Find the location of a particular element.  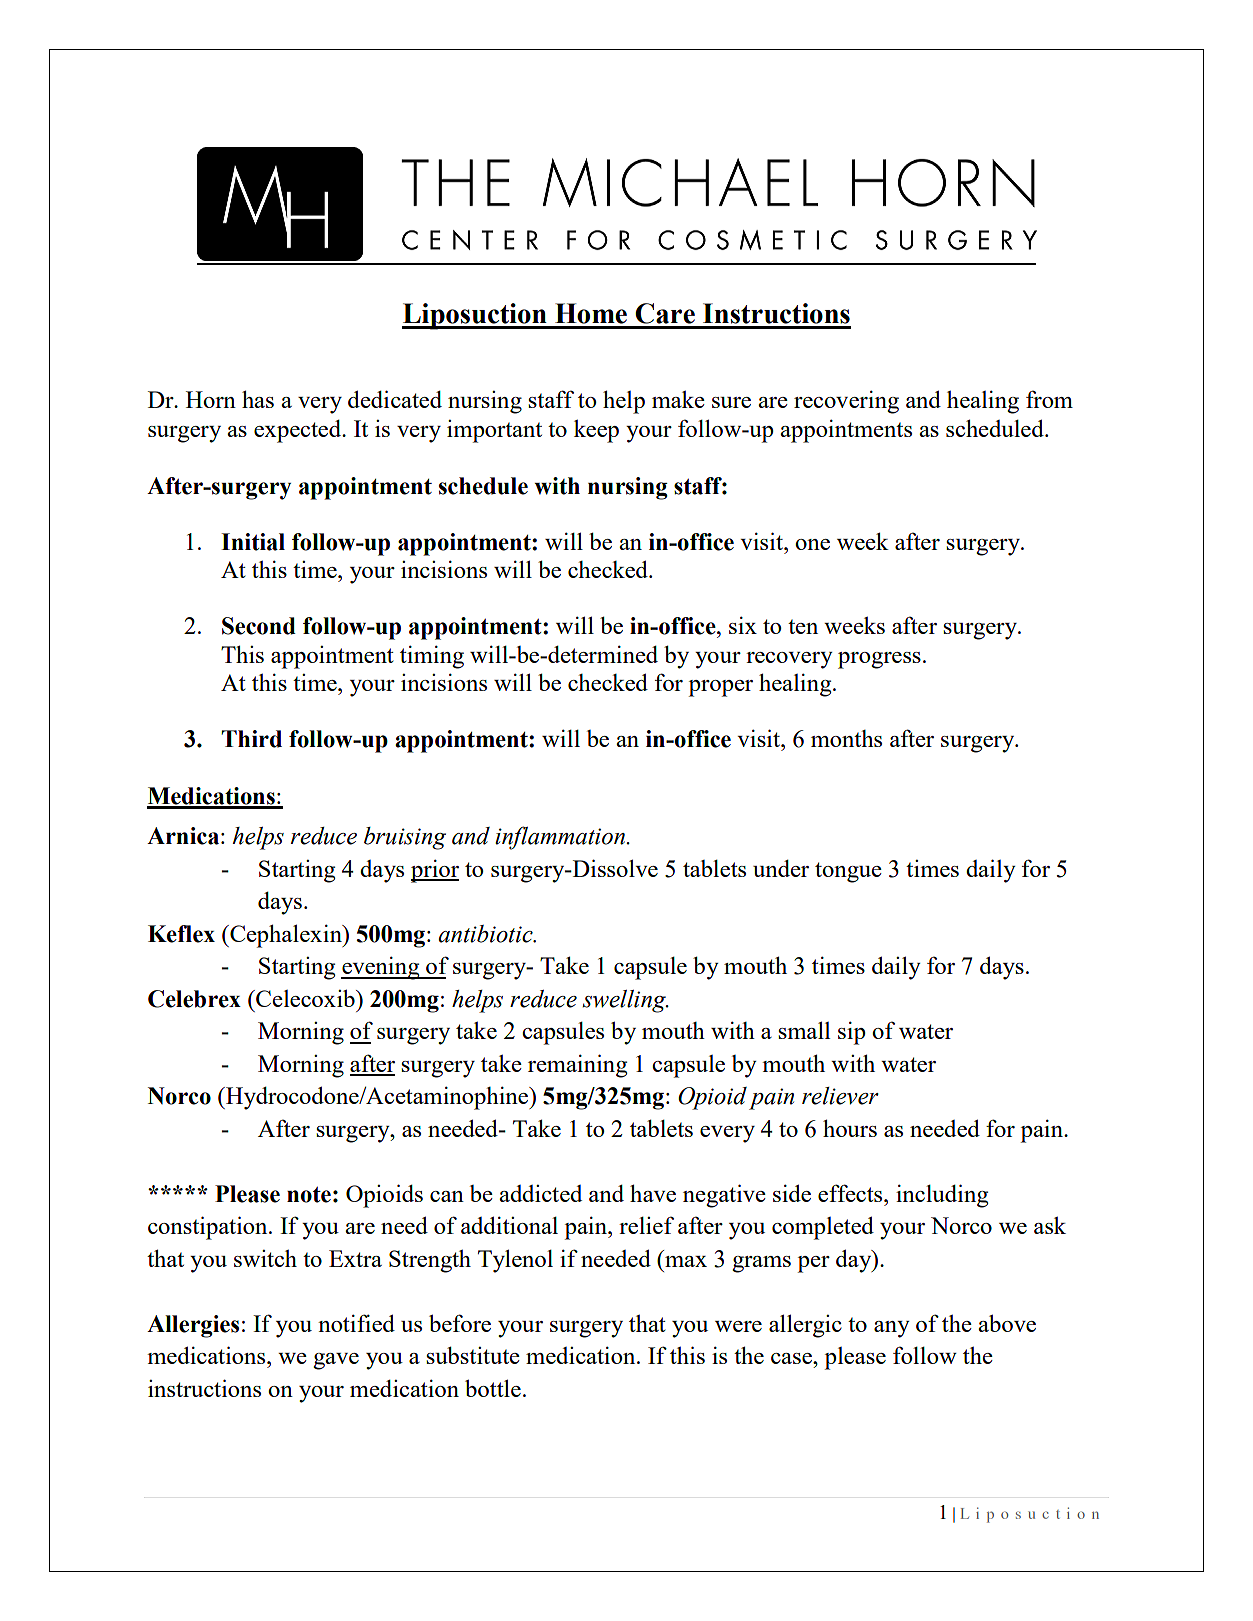

Cephalexin is located at coordinates (286, 936).
